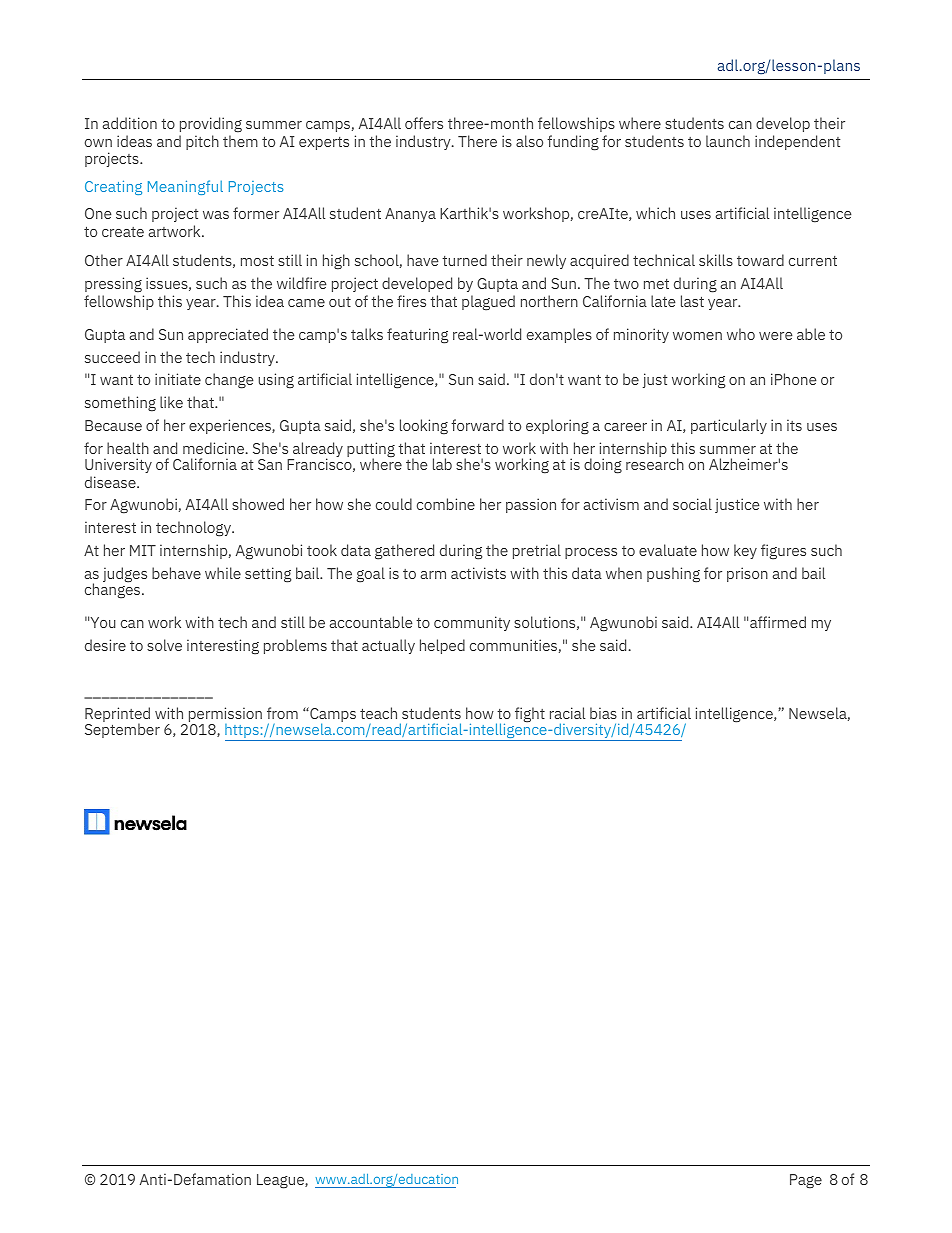 This screenshot has width=952, height=1233. I want to click on combine, so click(446, 504).
